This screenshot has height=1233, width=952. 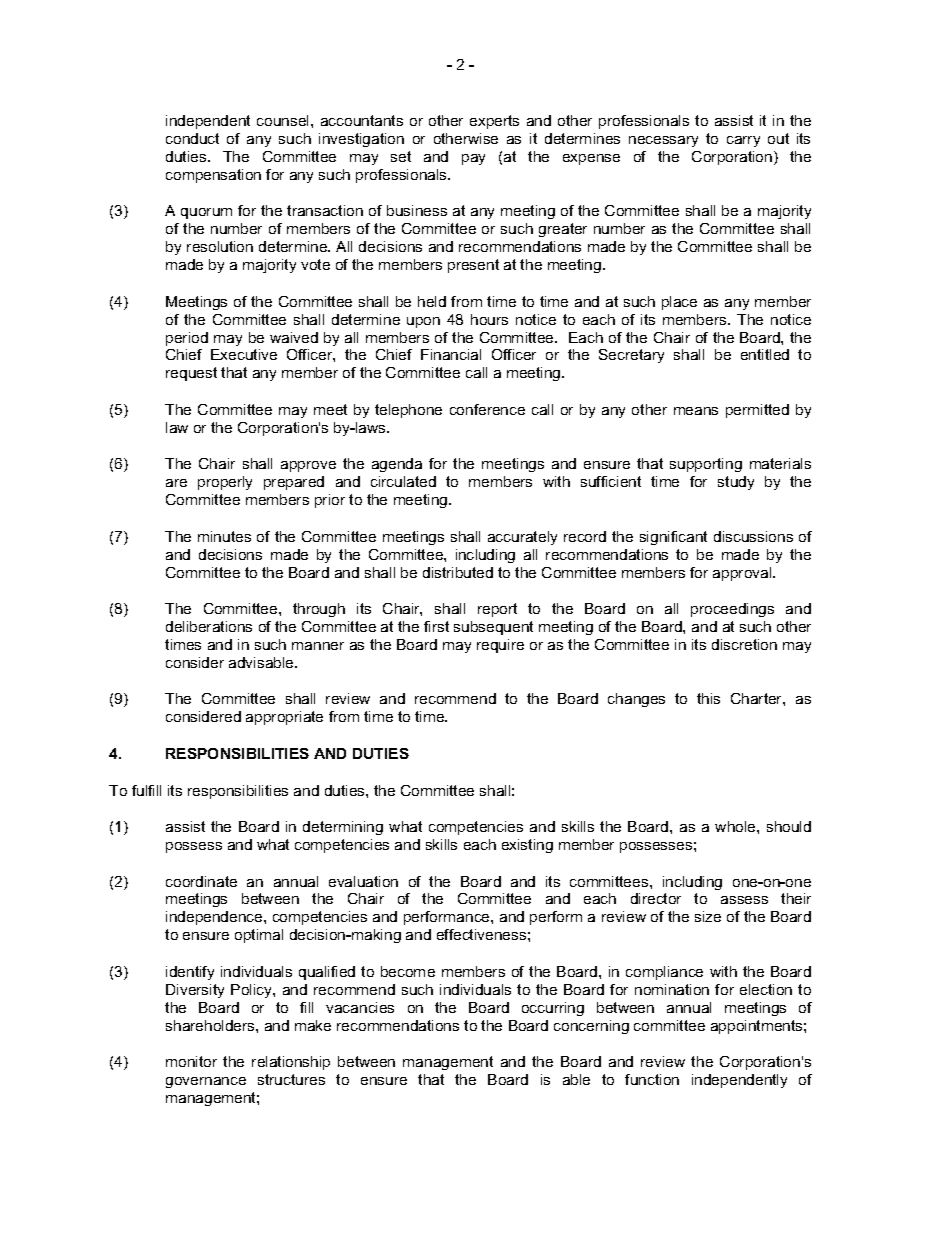 I want to click on pay, so click(x=473, y=159).
